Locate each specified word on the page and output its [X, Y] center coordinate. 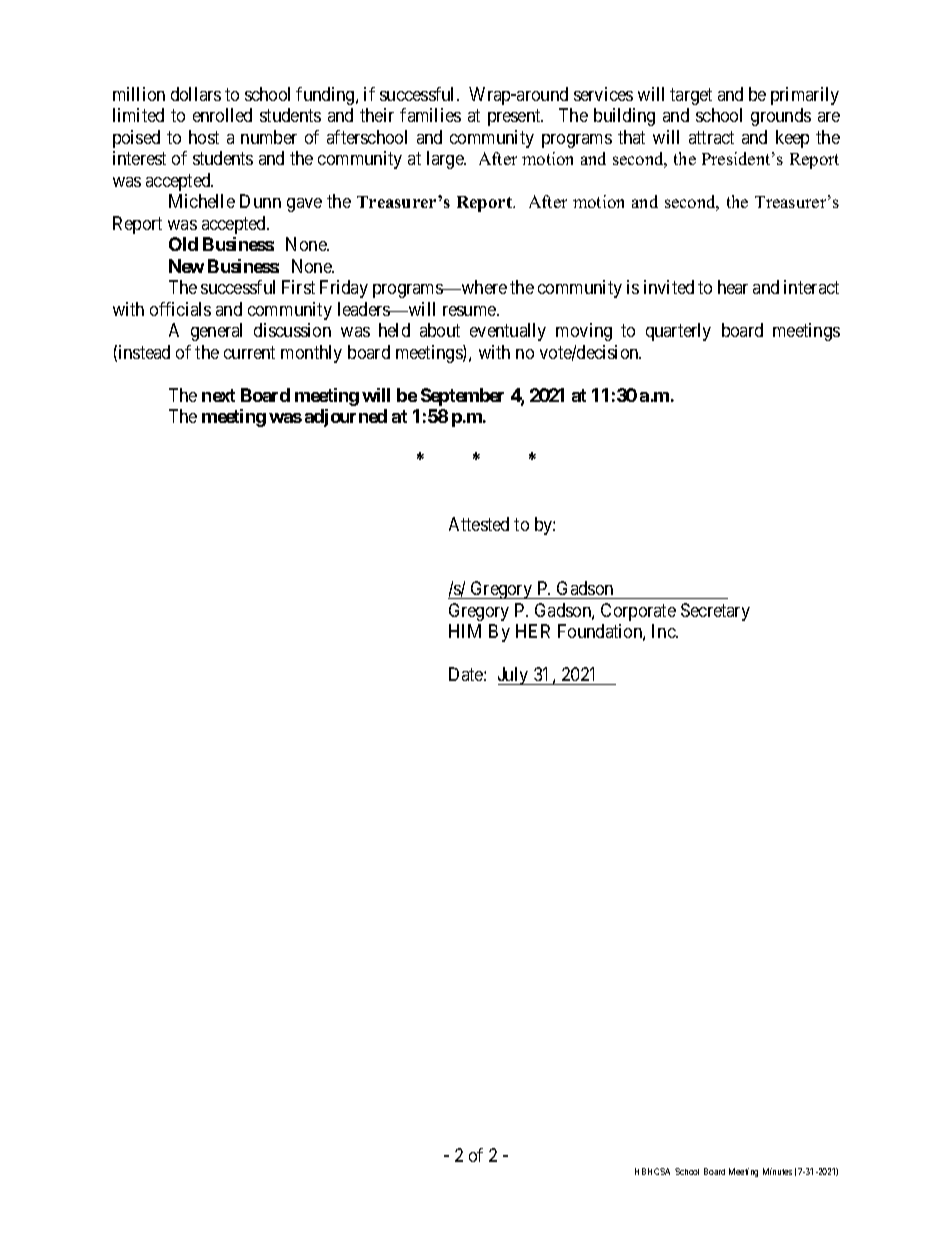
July [514, 676]
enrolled [222, 115]
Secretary [715, 612]
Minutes [777, 1171]
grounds [781, 117]
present [515, 118]
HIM [465, 631]
